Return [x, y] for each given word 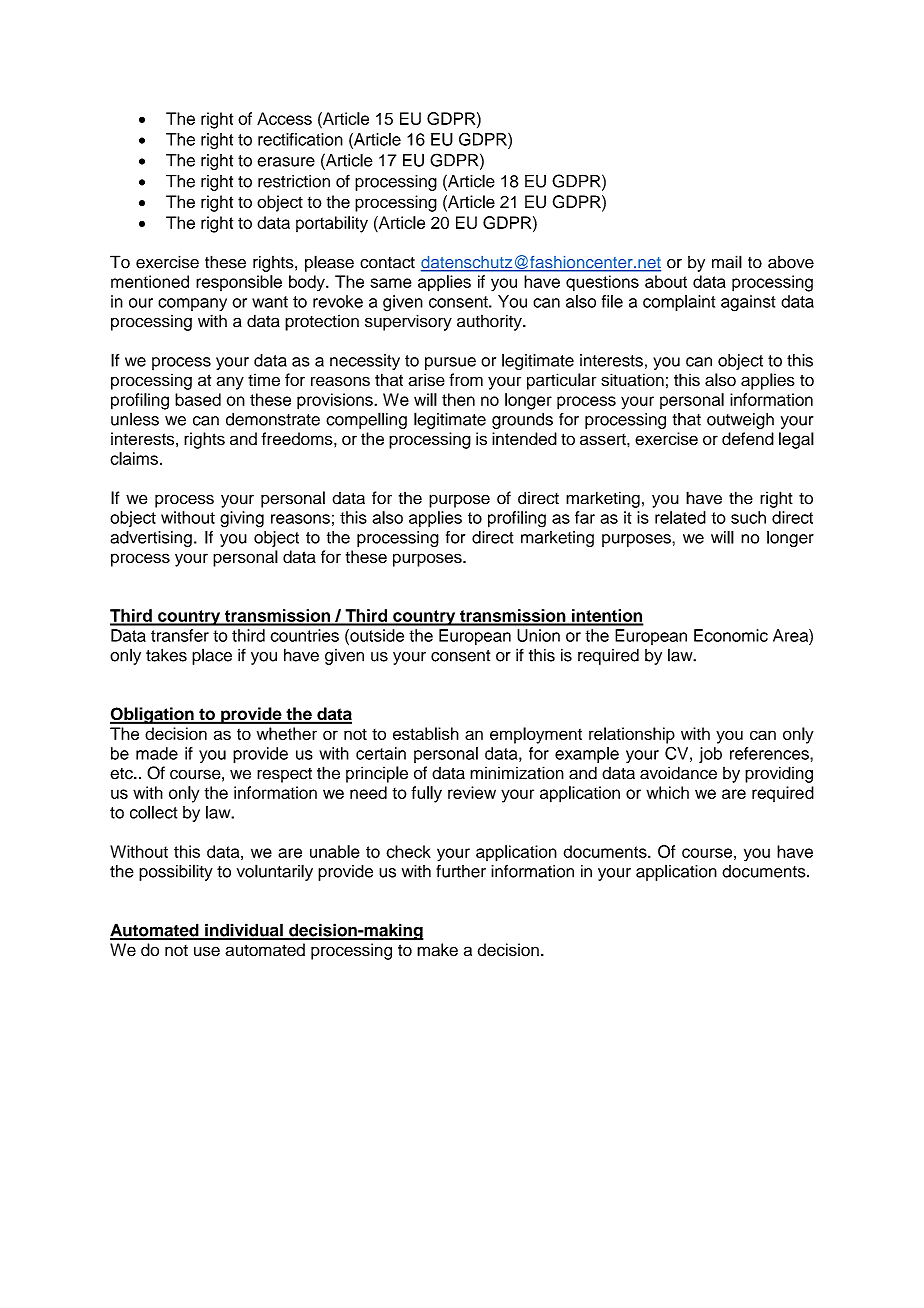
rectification [300, 139]
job [710, 755]
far [585, 517]
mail [727, 262]
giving [242, 519]
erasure [286, 162]
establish [426, 733]
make [437, 950]
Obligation [153, 715]
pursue [450, 363]
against [748, 303]
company [192, 304]
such [748, 517]
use [207, 951]
